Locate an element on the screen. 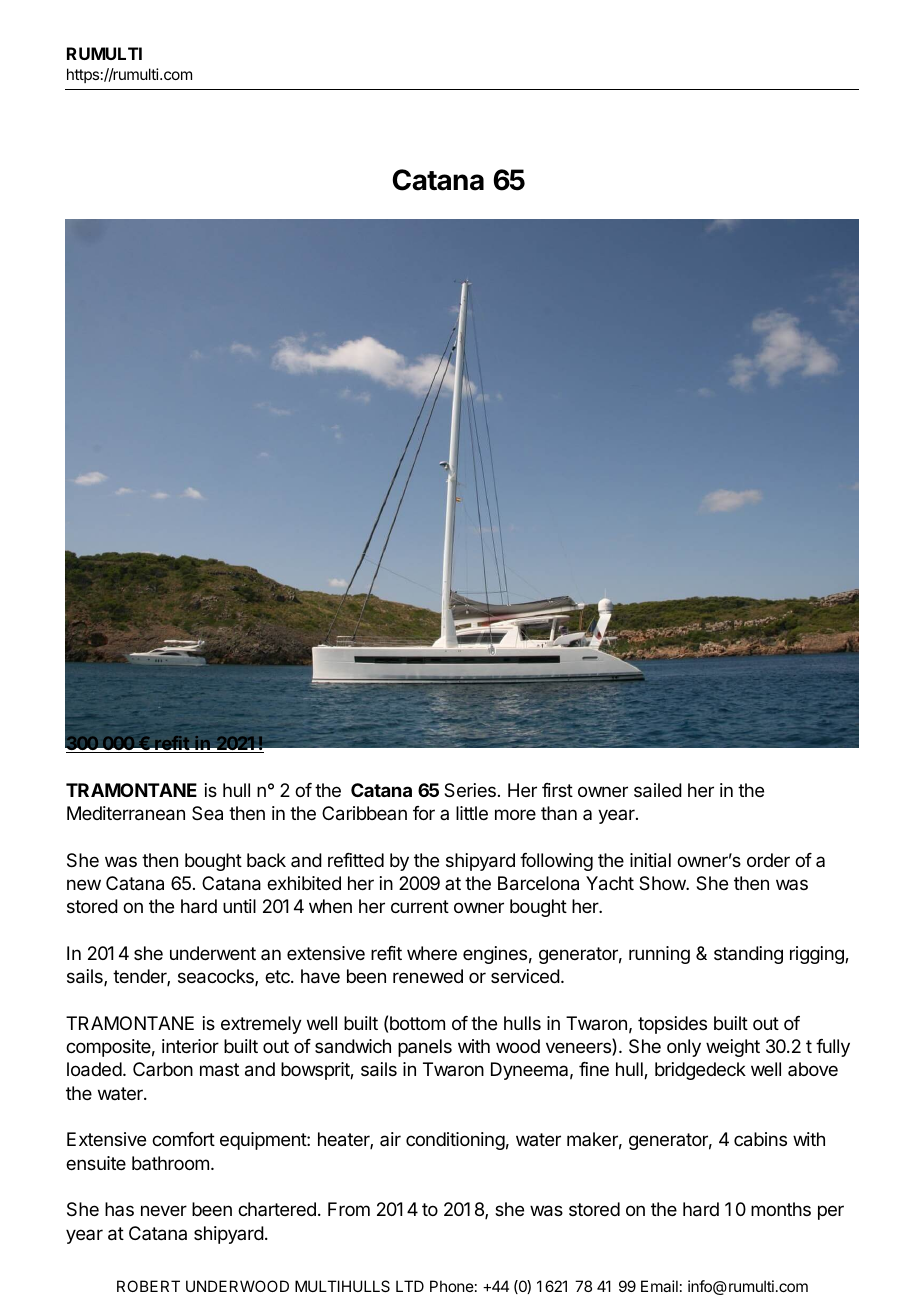 This screenshot has height=1308, width=924. little is located at coordinates (472, 813).
